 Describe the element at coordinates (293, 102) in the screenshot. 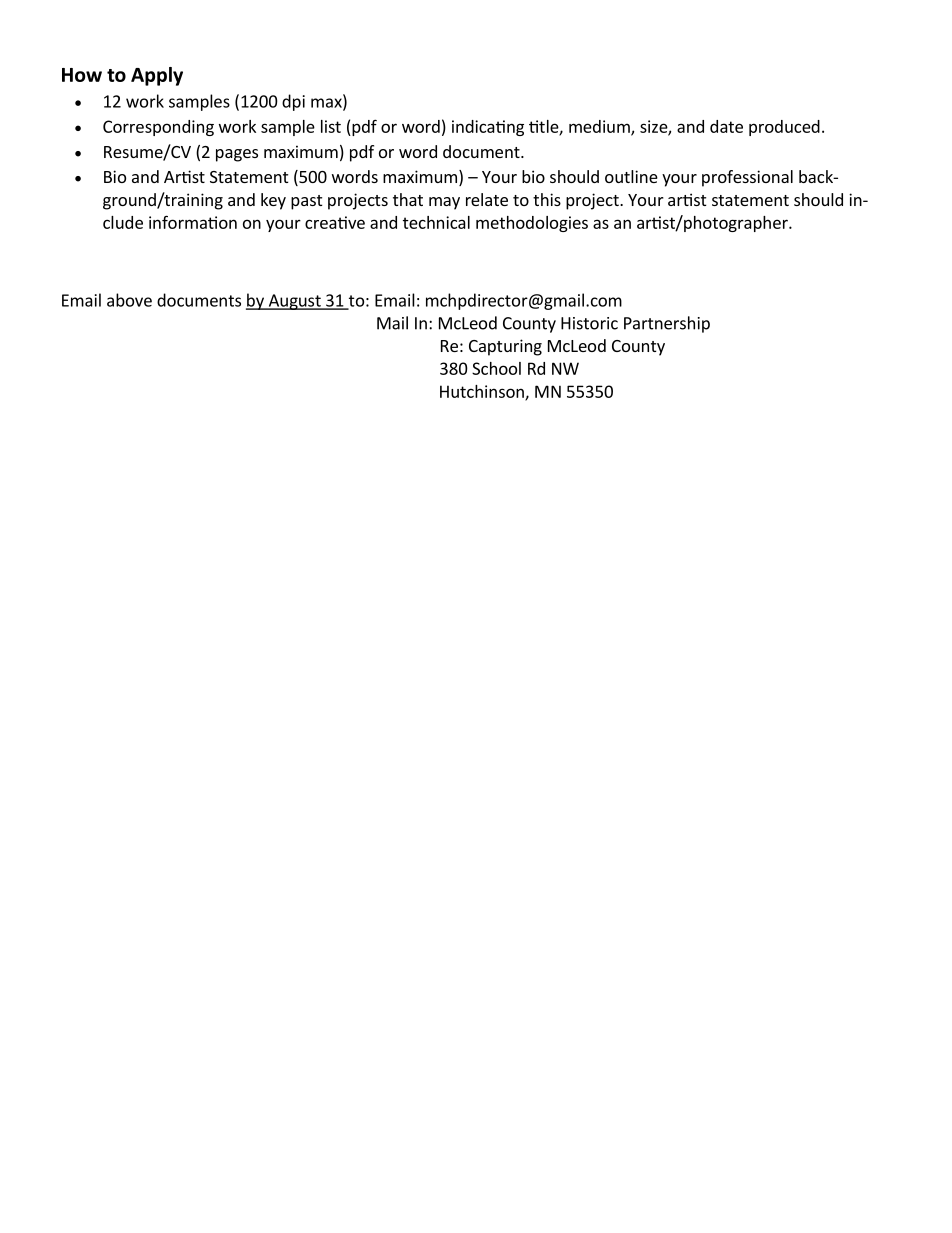

I see `dpi` at that location.
